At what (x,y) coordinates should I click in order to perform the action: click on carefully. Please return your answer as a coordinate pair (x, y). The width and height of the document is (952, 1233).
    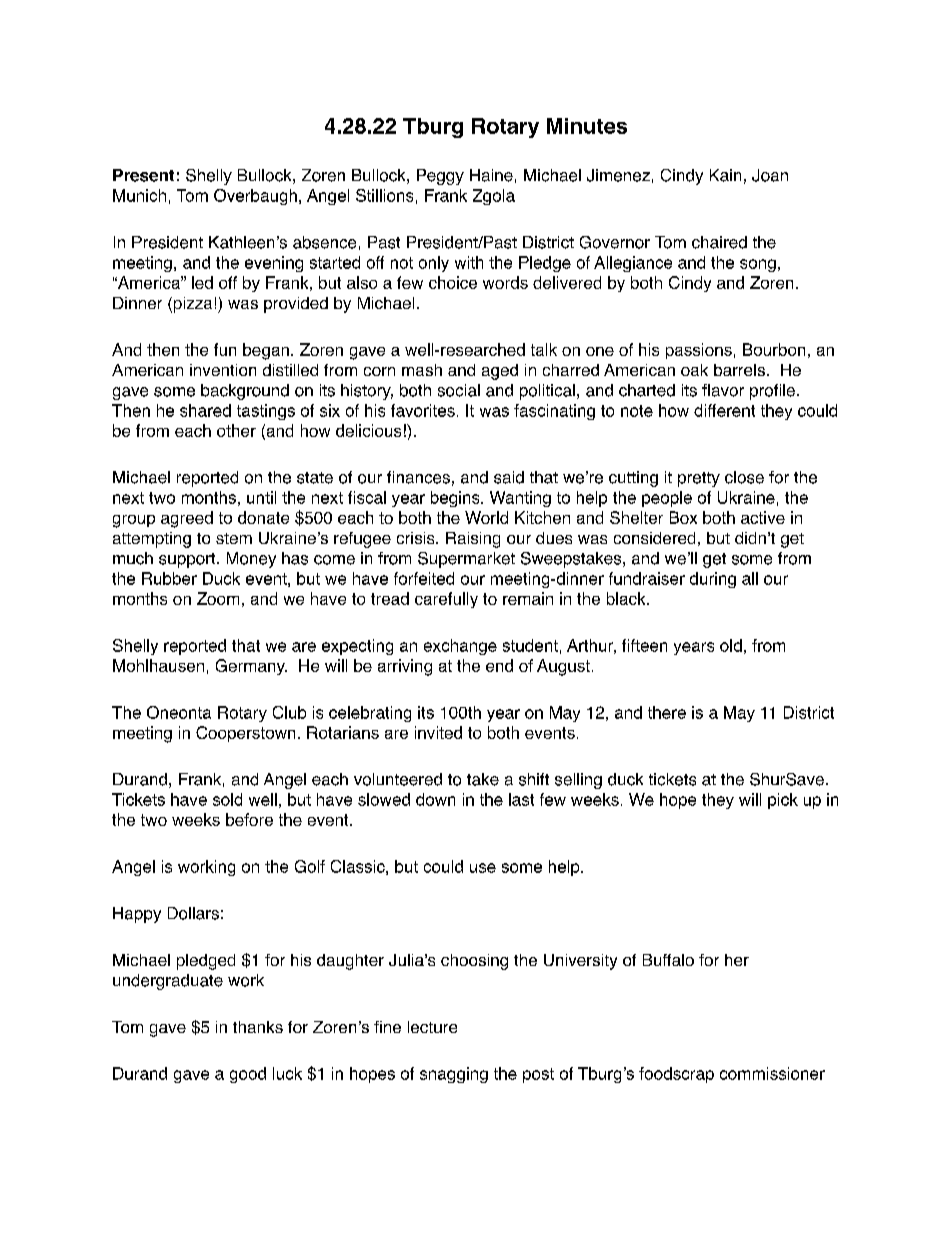
    Looking at the image, I should click on (446, 600).
